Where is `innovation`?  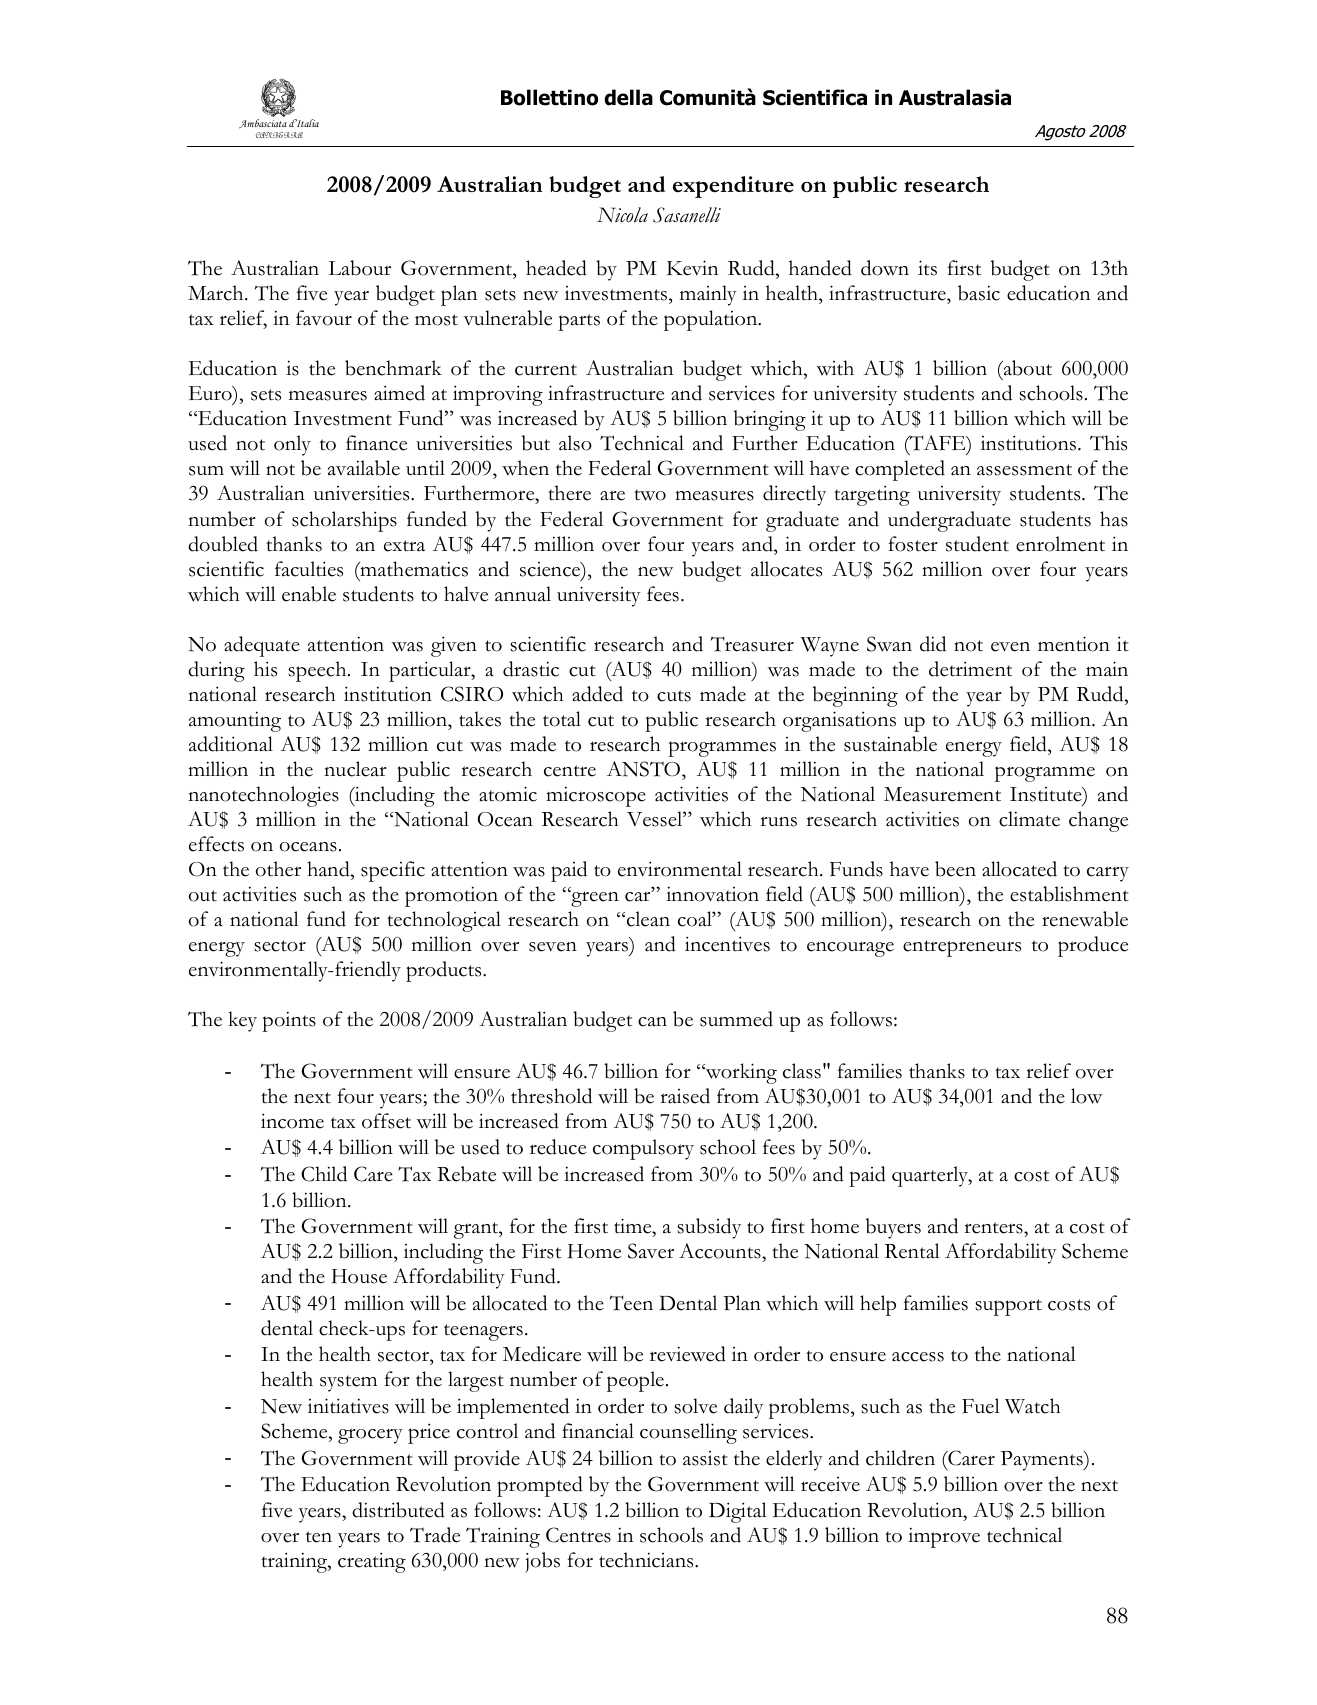
innovation is located at coordinates (712, 894).
